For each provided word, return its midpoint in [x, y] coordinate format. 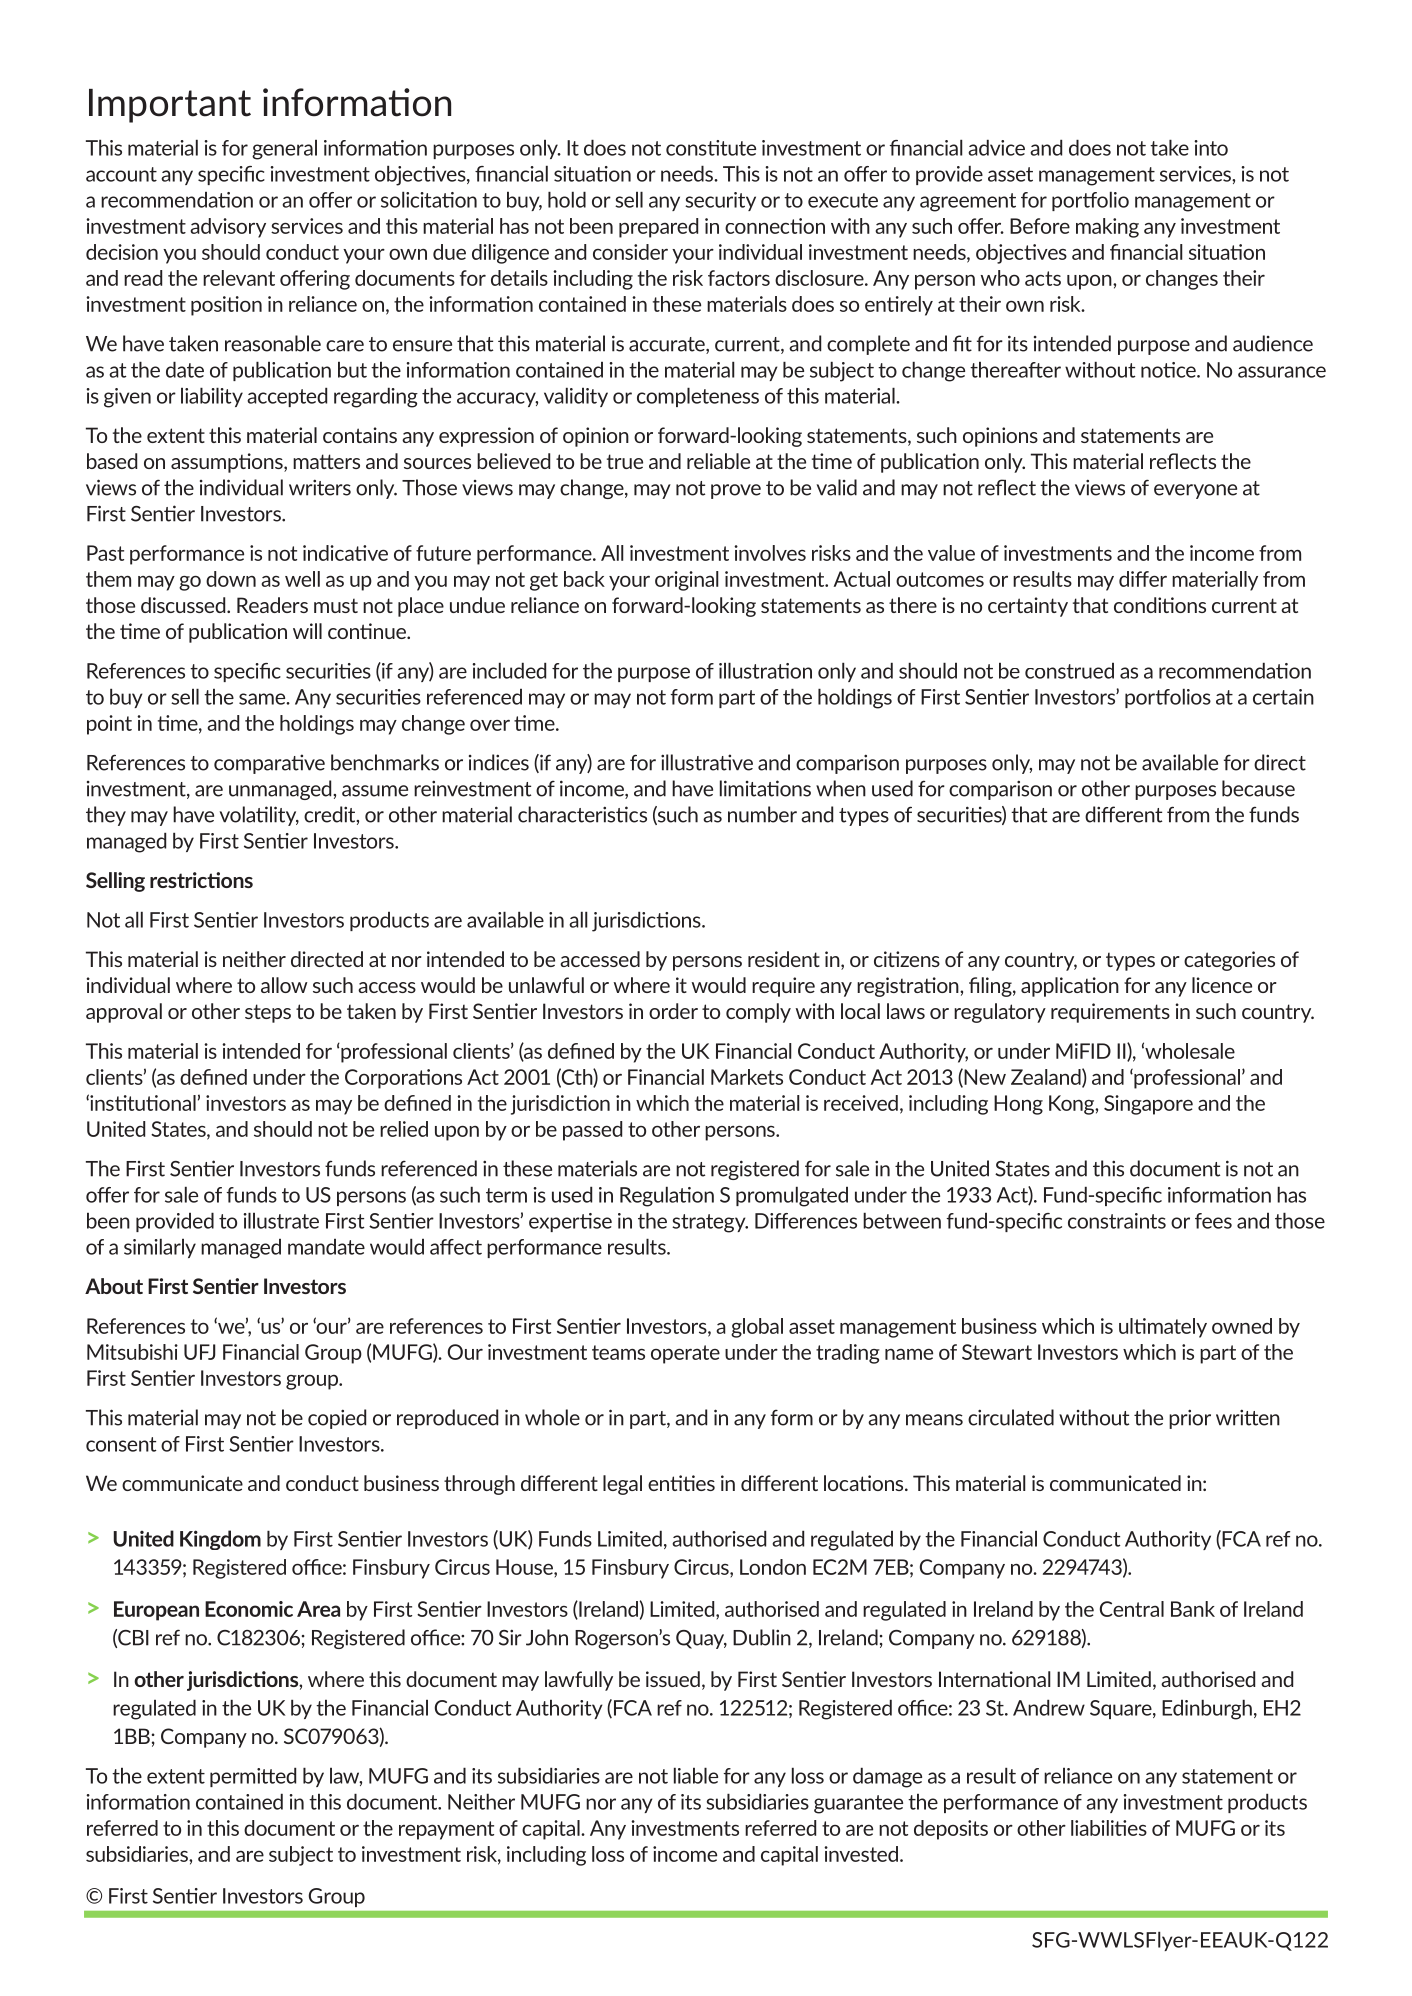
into [1211, 148]
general [284, 150]
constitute [711, 148]
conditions [1160, 605]
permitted [253, 1777]
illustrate [281, 1220]
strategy [710, 1223]
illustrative [707, 762]
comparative [269, 764]
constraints [1117, 1221]
